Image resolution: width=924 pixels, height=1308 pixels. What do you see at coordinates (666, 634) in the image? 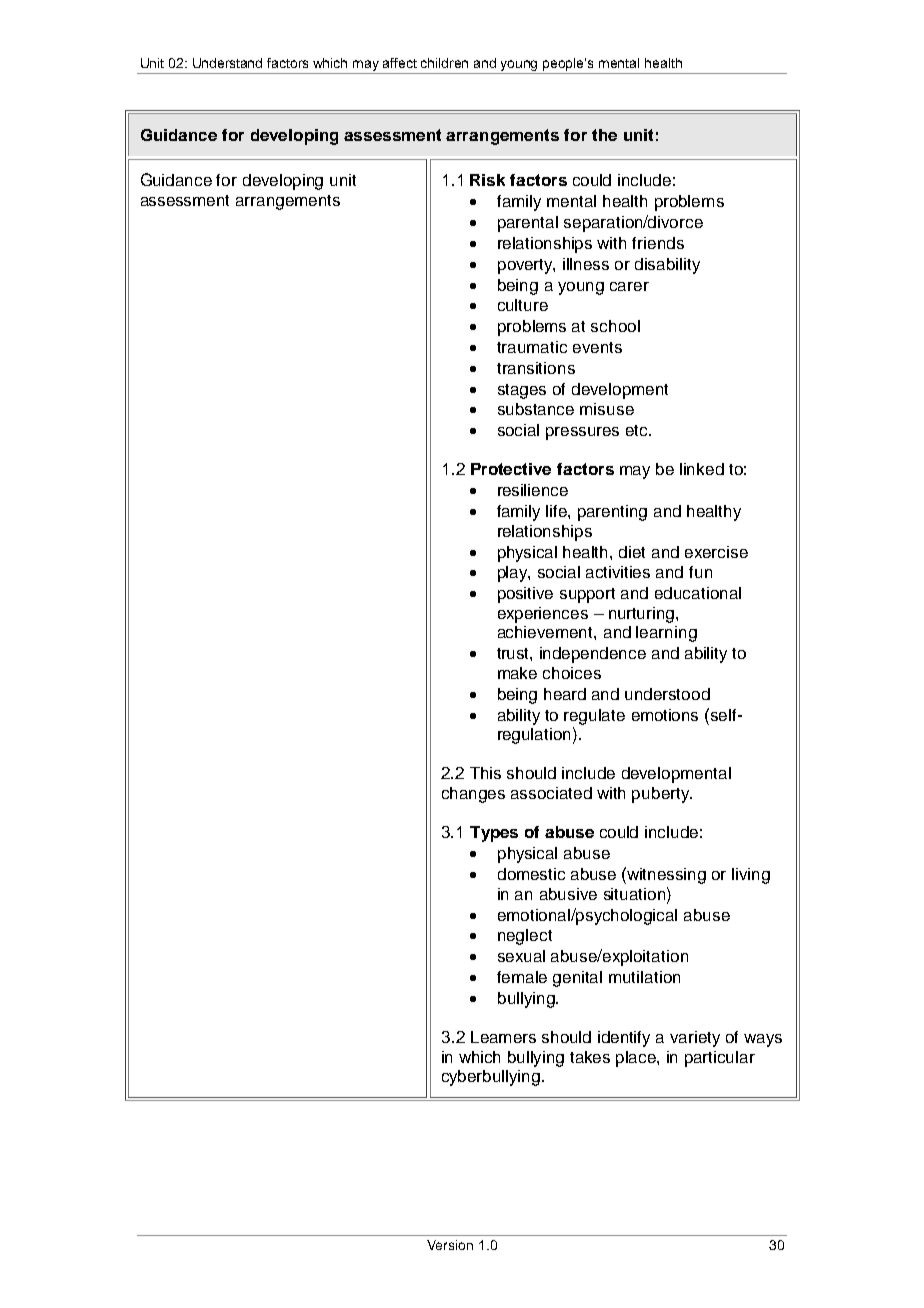
I see `learning` at bounding box center [666, 634].
